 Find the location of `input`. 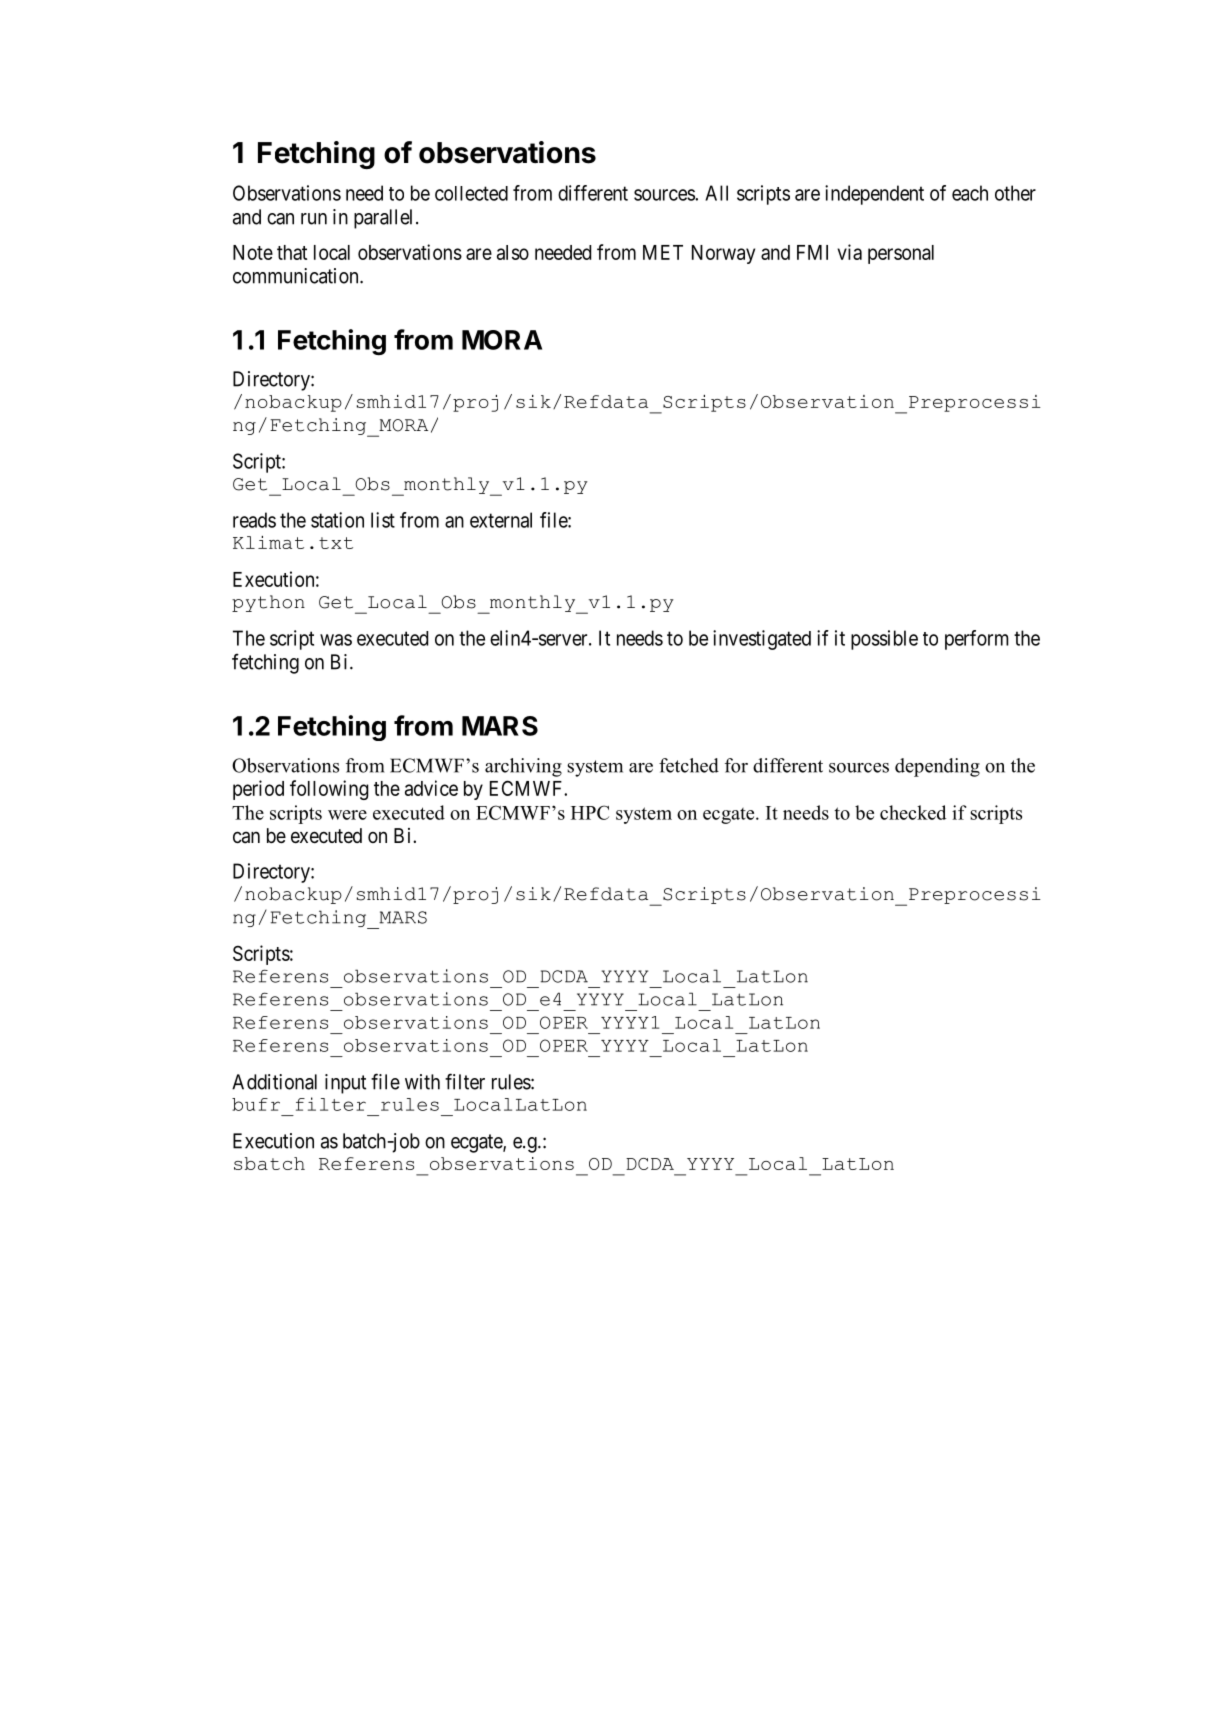

input is located at coordinates (345, 1084).
